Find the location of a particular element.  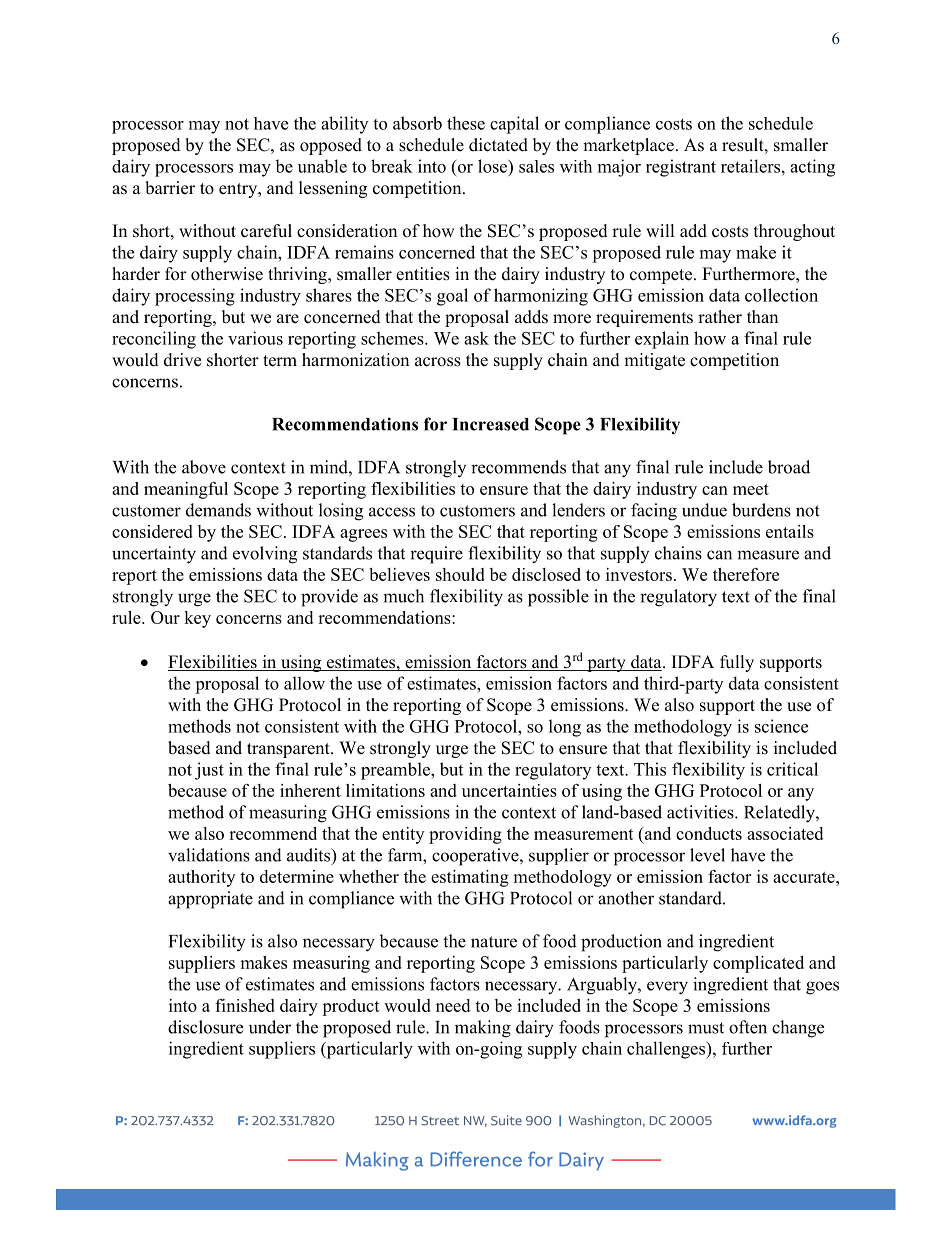

entry is located at coordinates (239, 190).
